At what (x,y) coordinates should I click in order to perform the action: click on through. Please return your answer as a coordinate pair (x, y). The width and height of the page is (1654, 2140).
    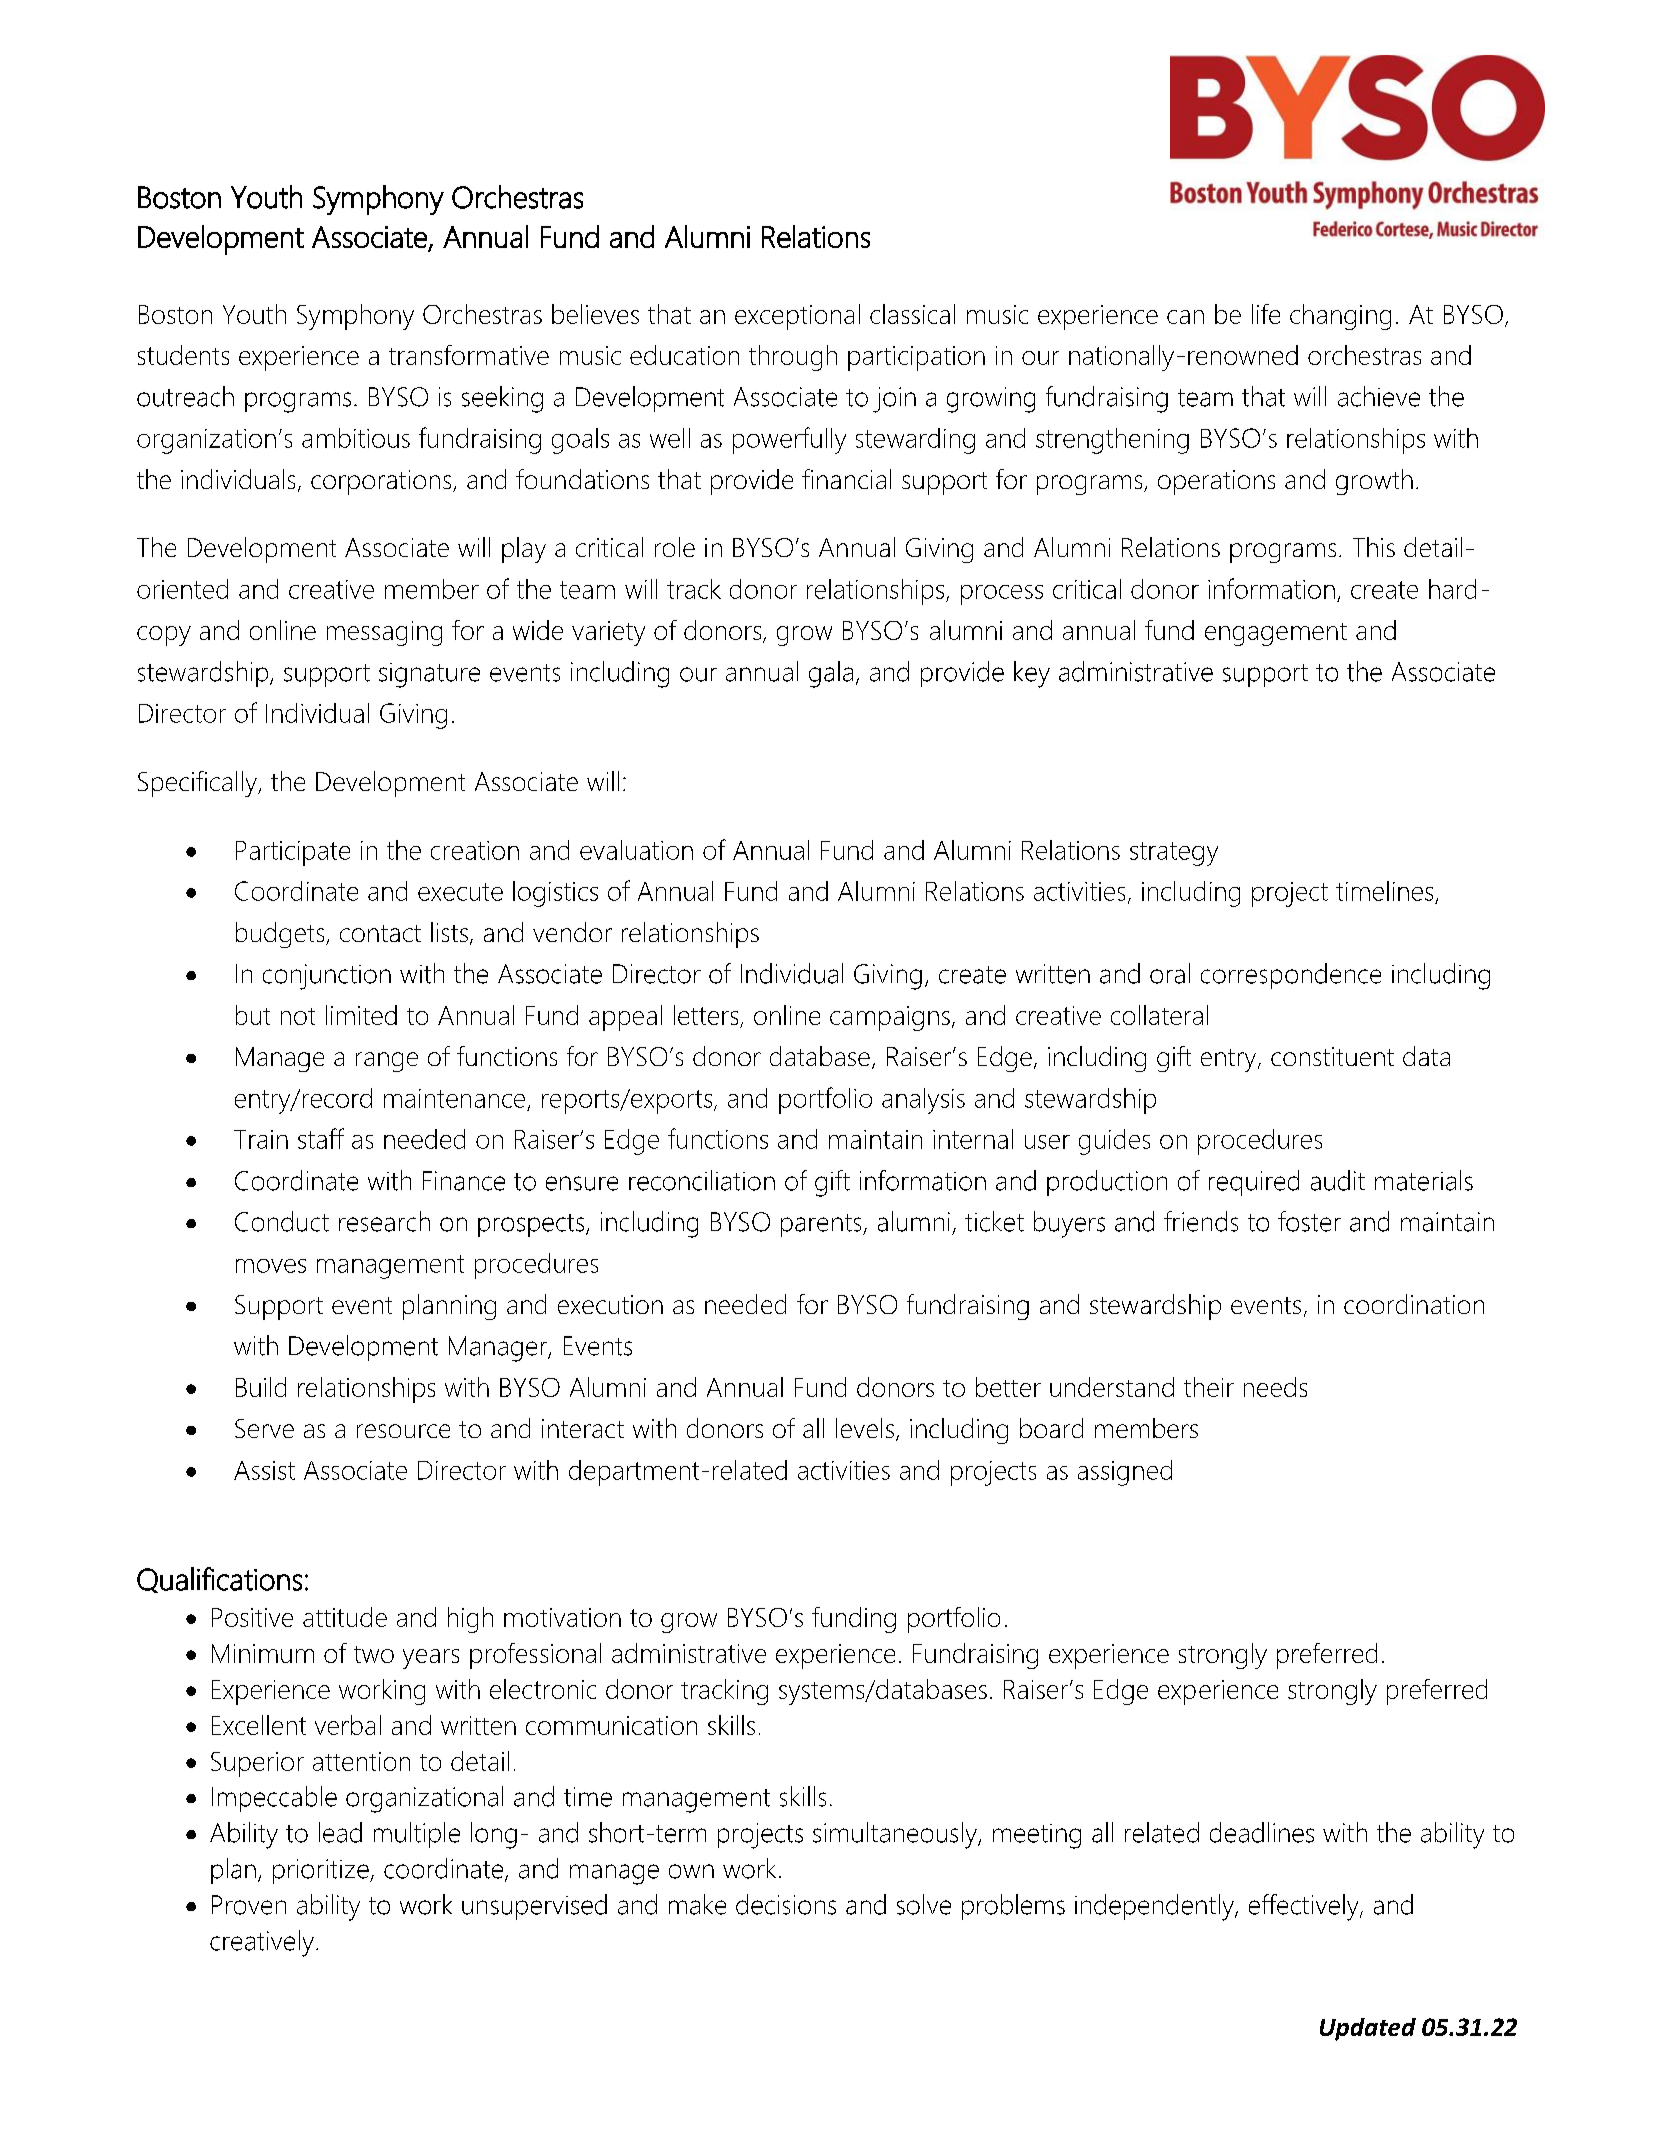
    Looking at the image, I should click on (793, 358).
